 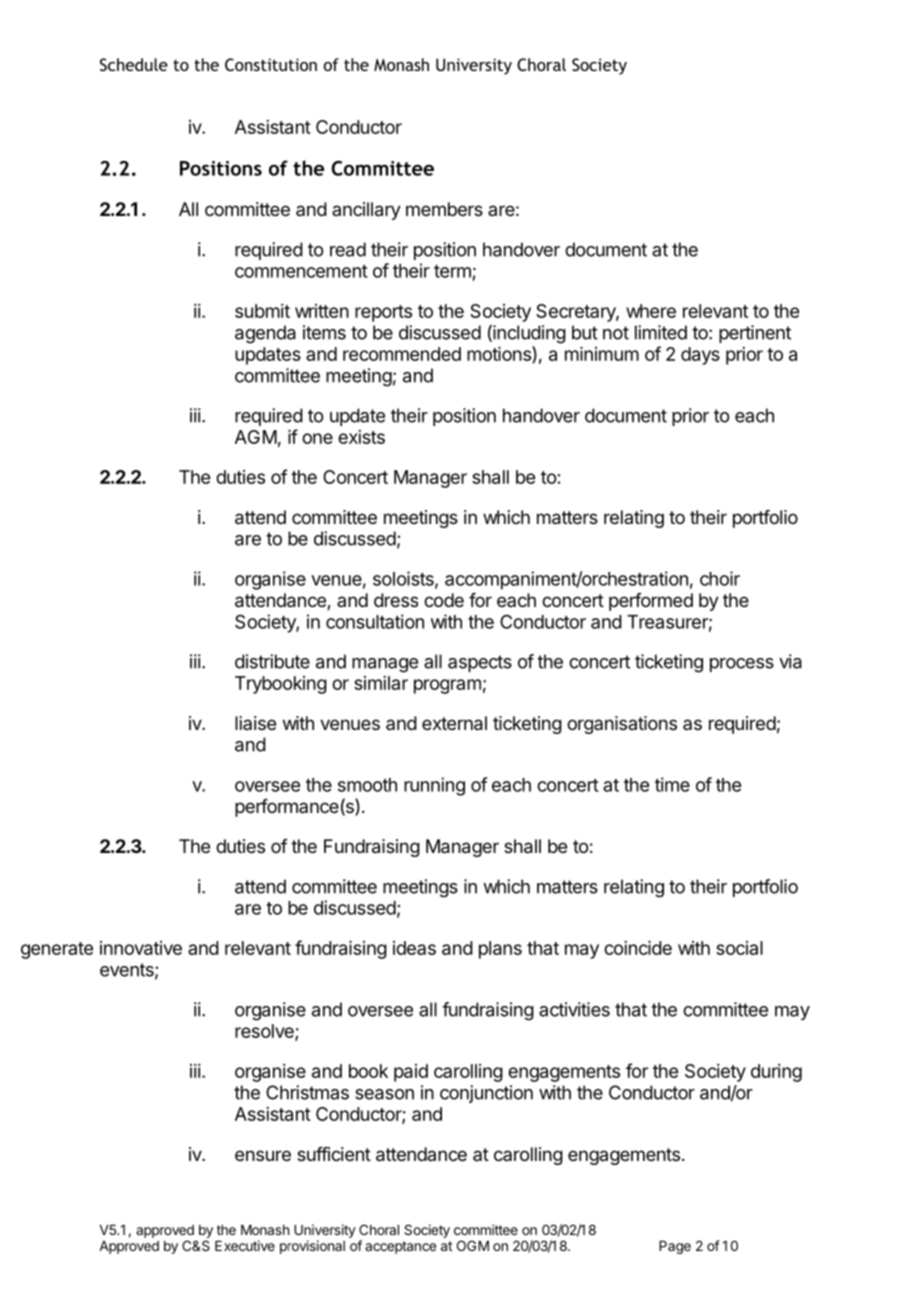 I want to click on liaise, so click(x=255, y=723).
